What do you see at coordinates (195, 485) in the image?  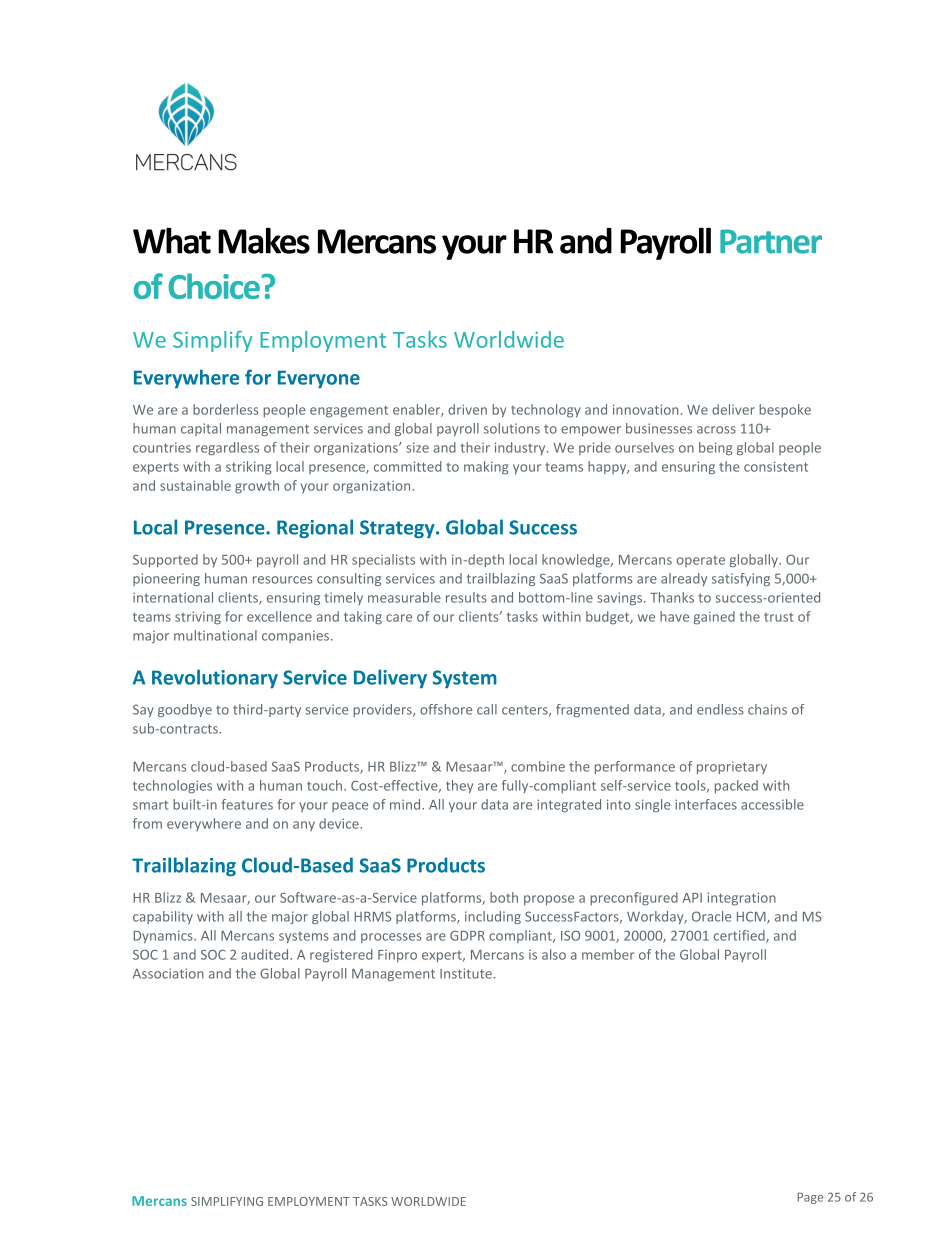 I see `sustainable` at bounding box center [195, 485].
